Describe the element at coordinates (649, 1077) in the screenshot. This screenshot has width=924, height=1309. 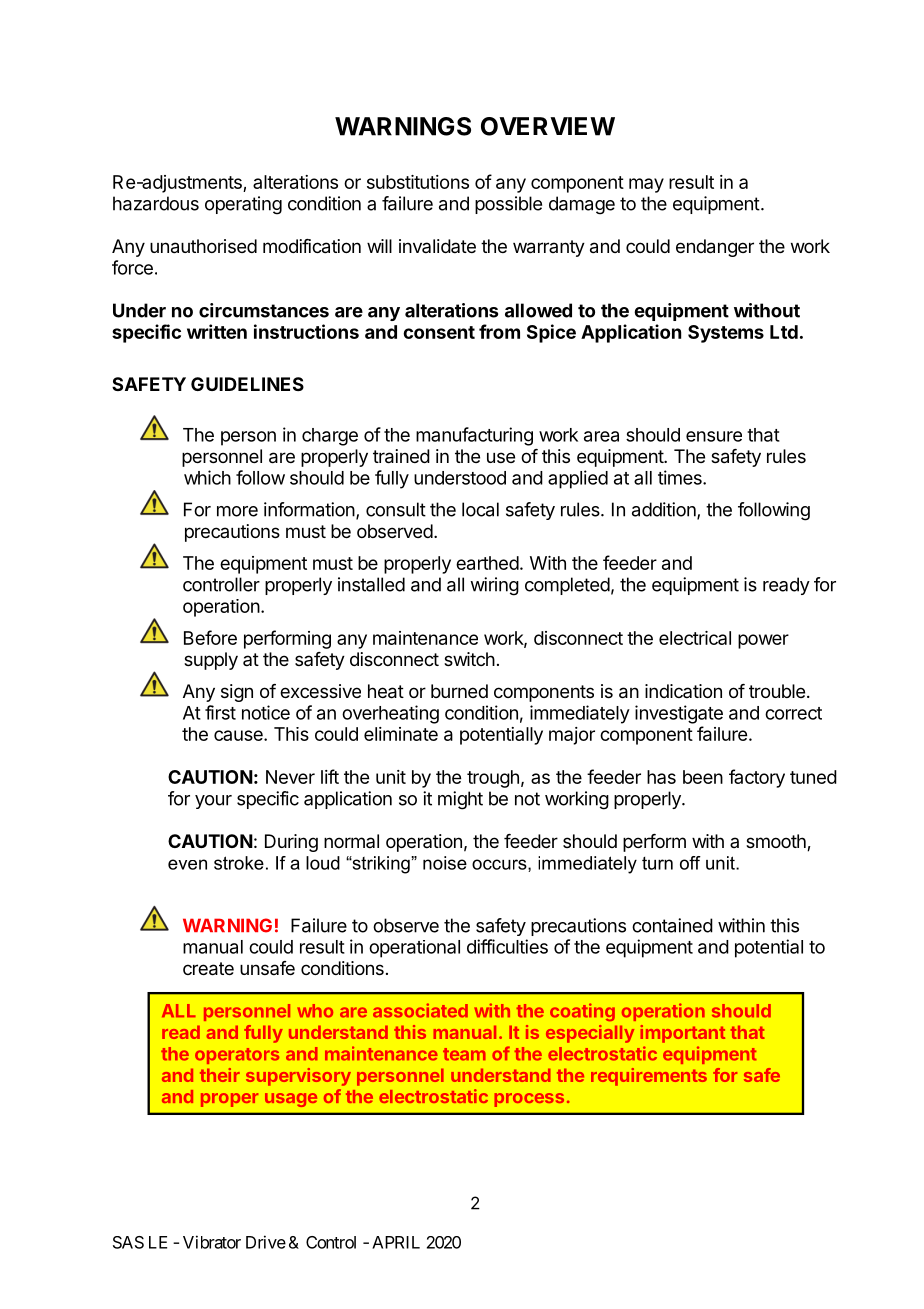
I see `requirements` at that location.
